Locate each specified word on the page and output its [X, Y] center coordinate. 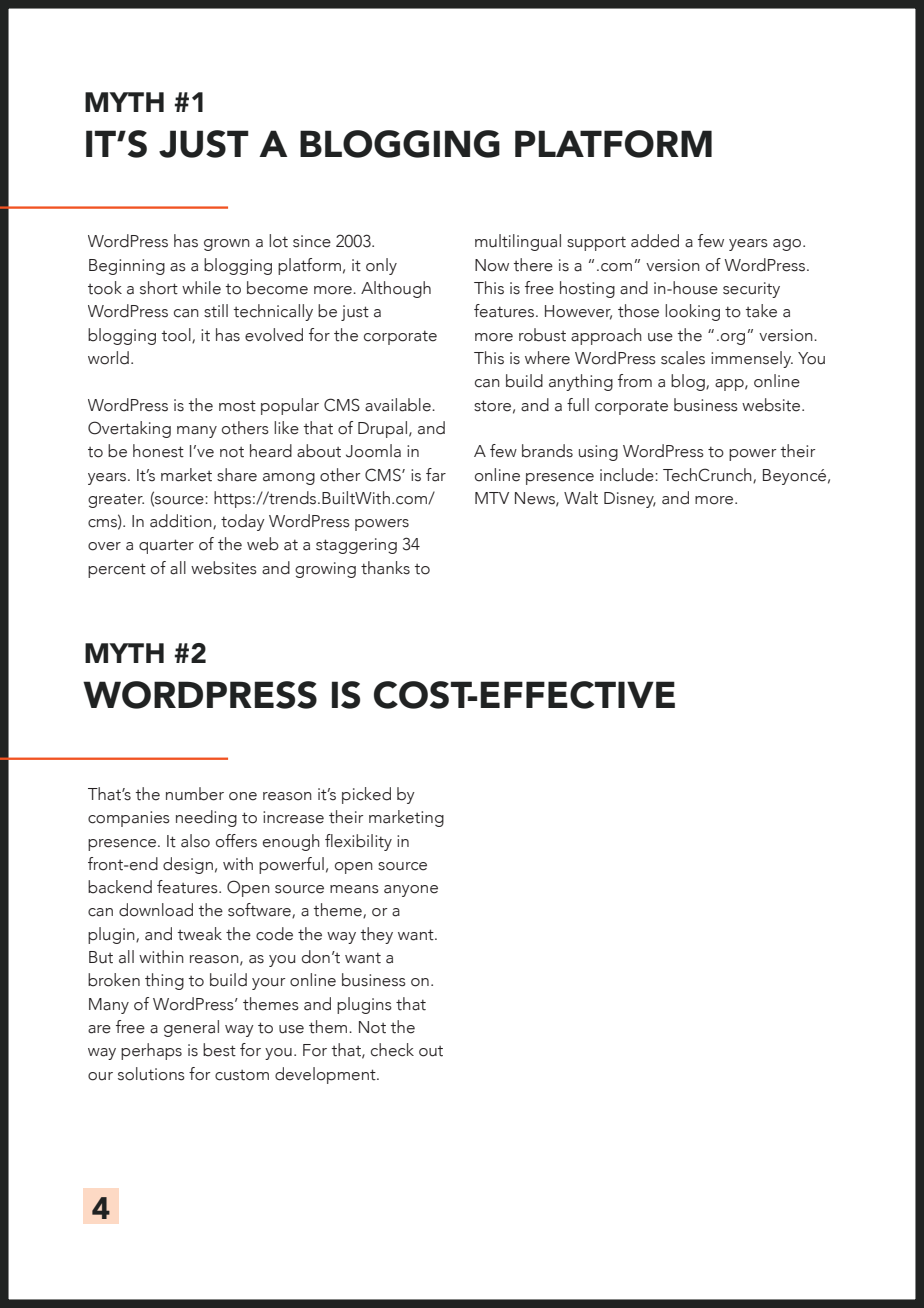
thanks [385, 568]
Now [492, 265]
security [751, 290]
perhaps [151, 1051]
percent [117, 570]
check [392, 1050]
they [376, 935]
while [201, 288]
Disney [630, 500]
